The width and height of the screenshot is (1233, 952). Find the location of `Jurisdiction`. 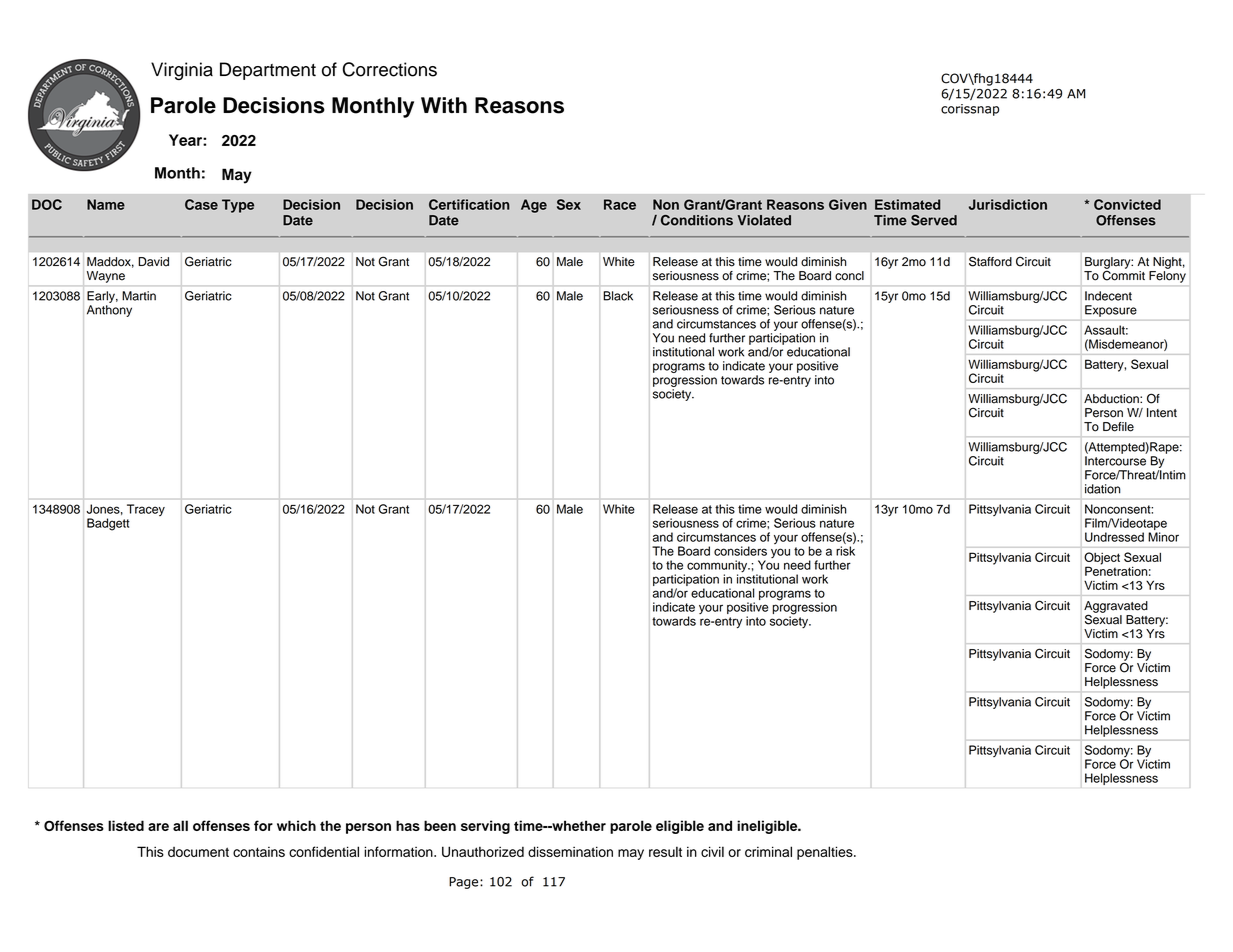

Jurisdiction is located at coordinates (1008, 204).
